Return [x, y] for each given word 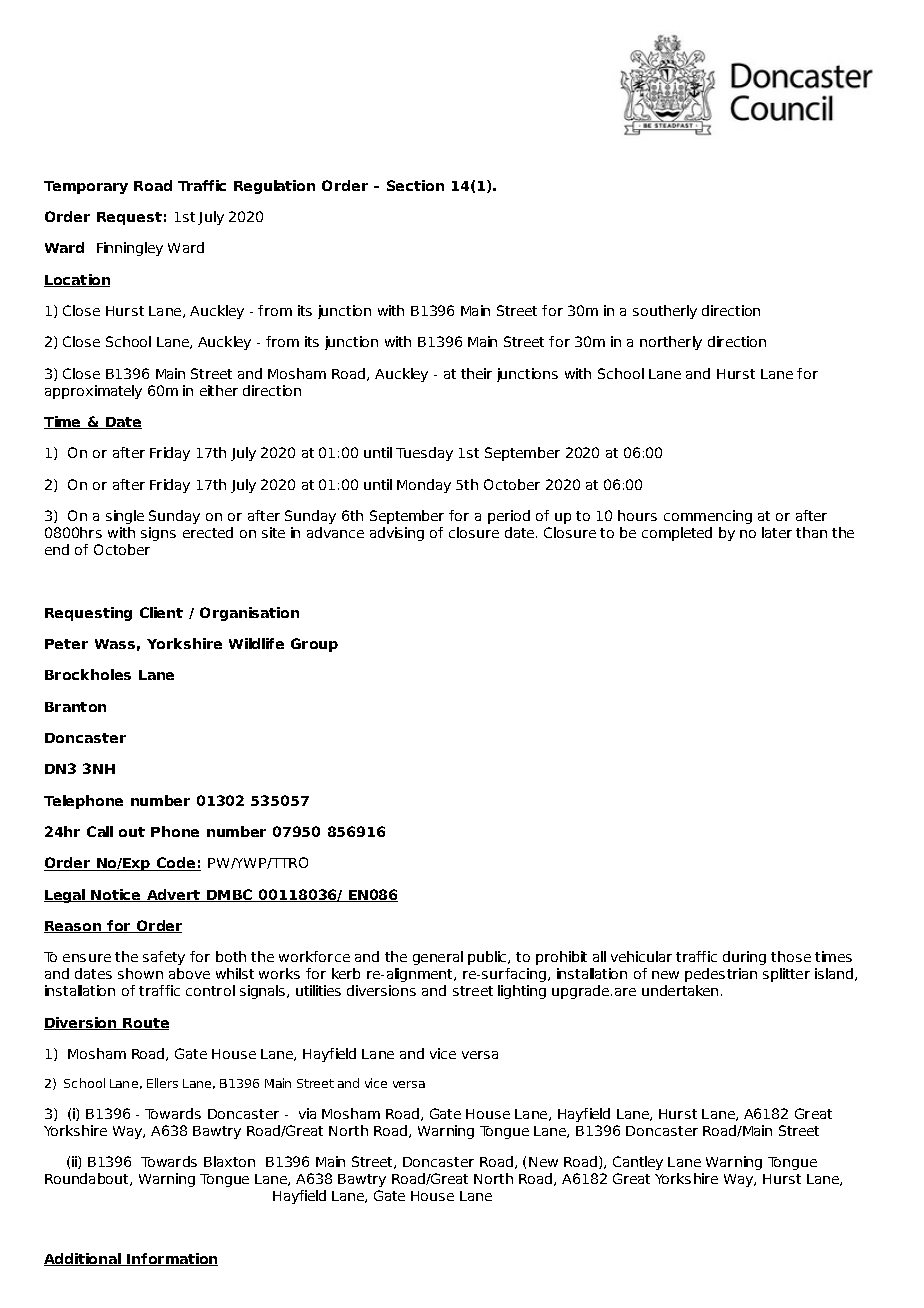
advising [397, 534]
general [438, 958]
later [777, 532]
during [744, 958]
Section [415, 185]
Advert [174, 895]
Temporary [86, 187]
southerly [665, 312]
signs [158, 534]
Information [171, 1259]
